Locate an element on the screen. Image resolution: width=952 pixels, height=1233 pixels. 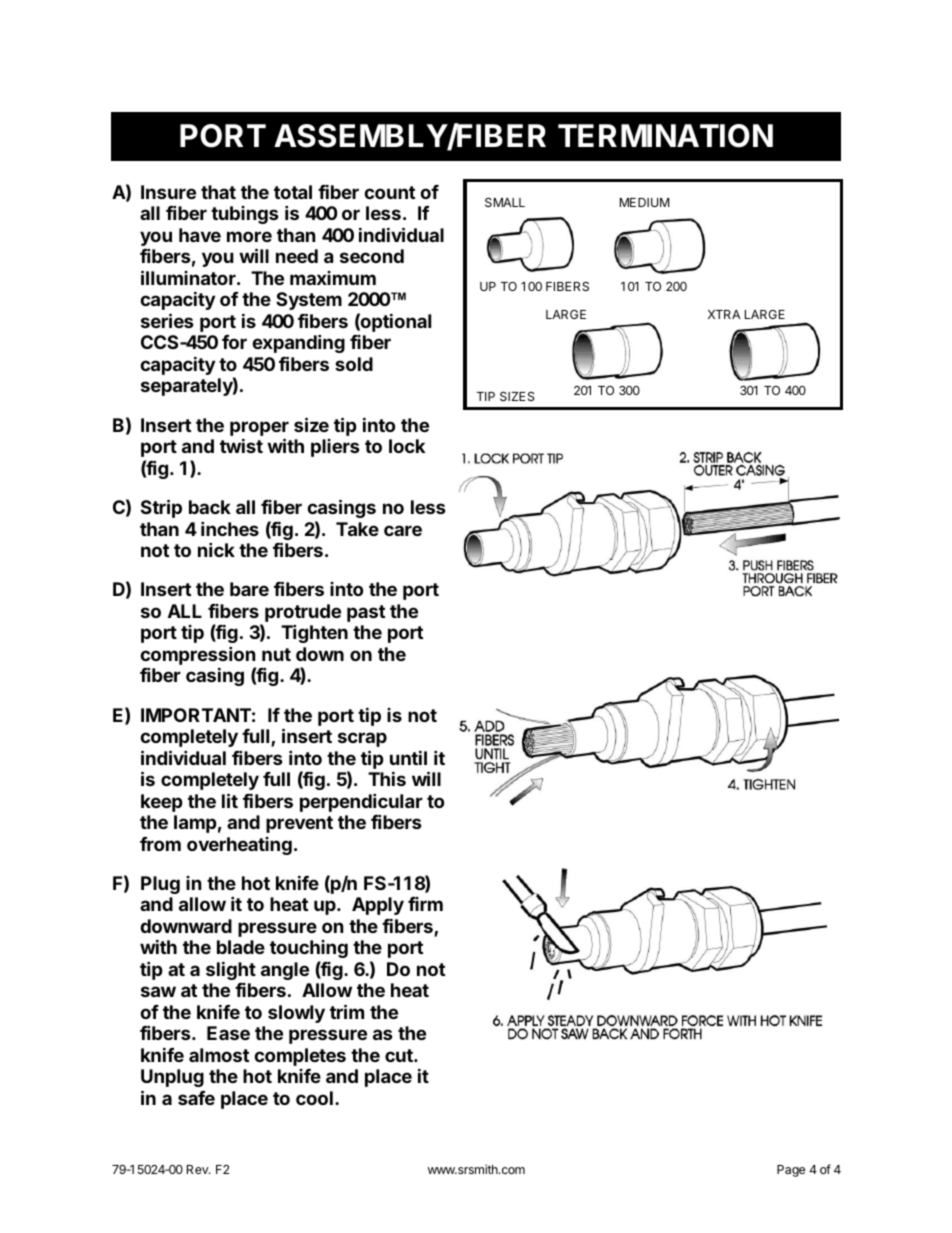
Apply is located at coordinates (378, 906).
